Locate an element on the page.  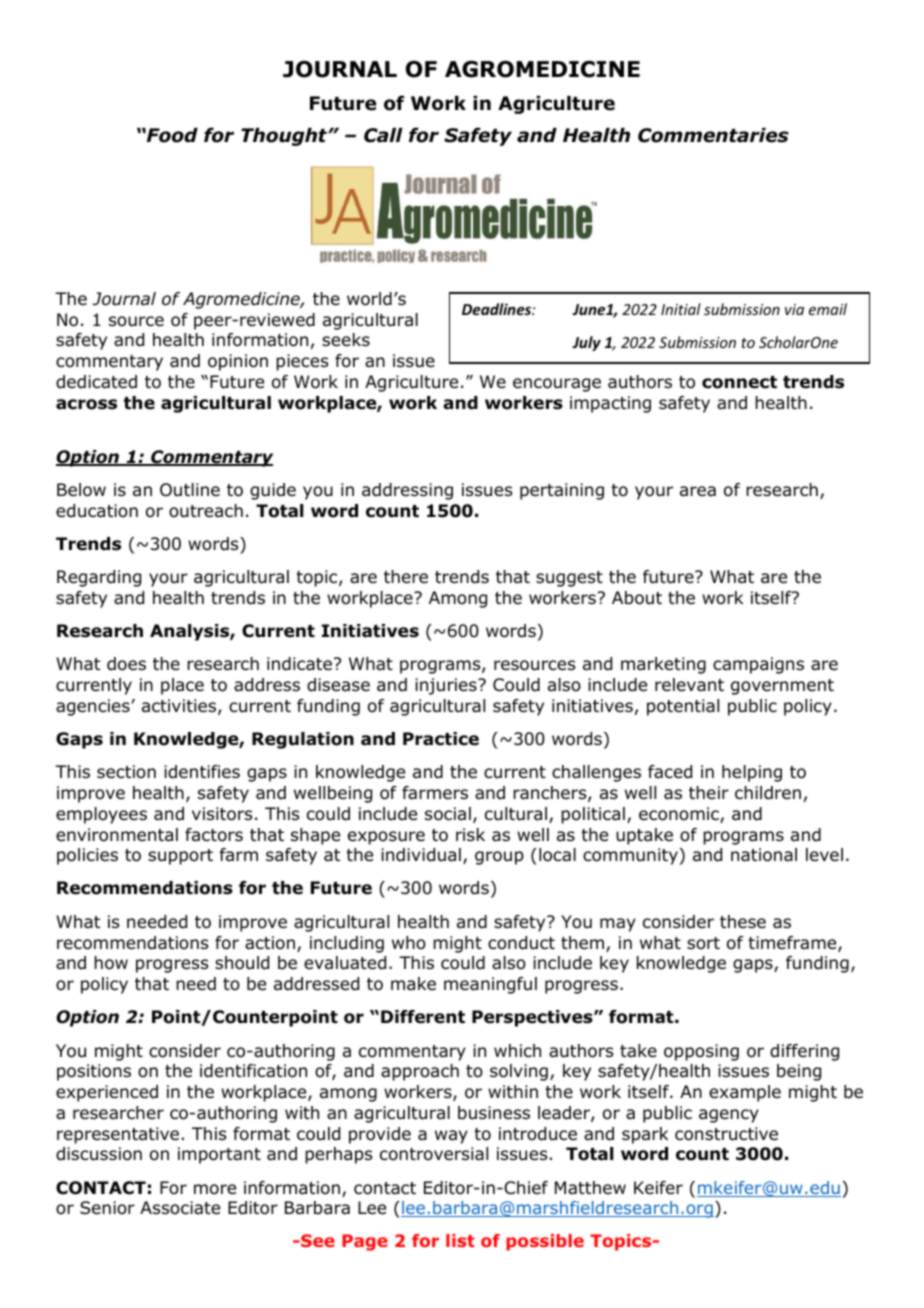
individual is located at coordinates (421, 855).
